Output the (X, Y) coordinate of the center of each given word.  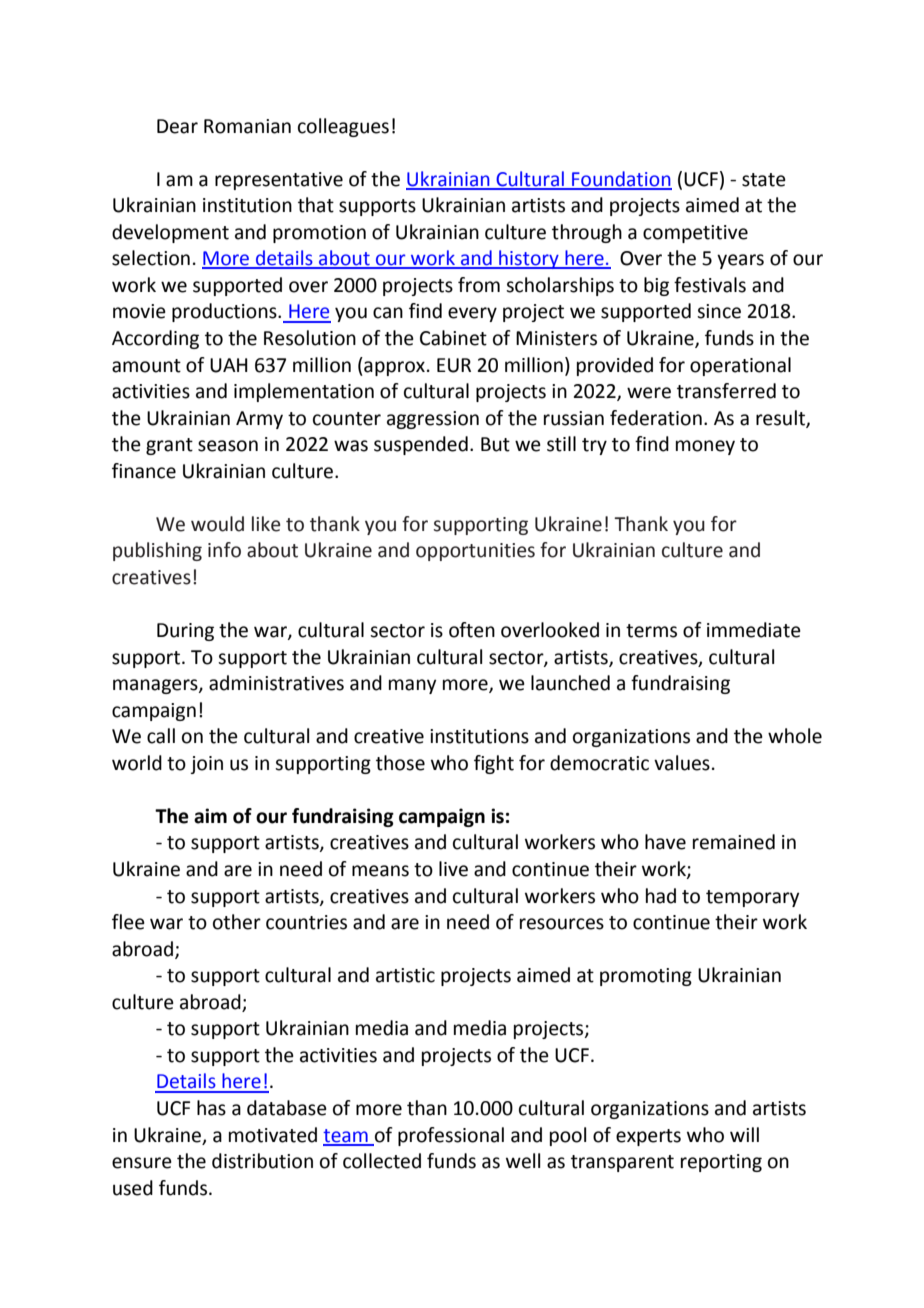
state (764, 180)
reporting (721, 1163)
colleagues (343, 127)
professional (451, 1136)
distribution (262, 1161)
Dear (177, 126)
